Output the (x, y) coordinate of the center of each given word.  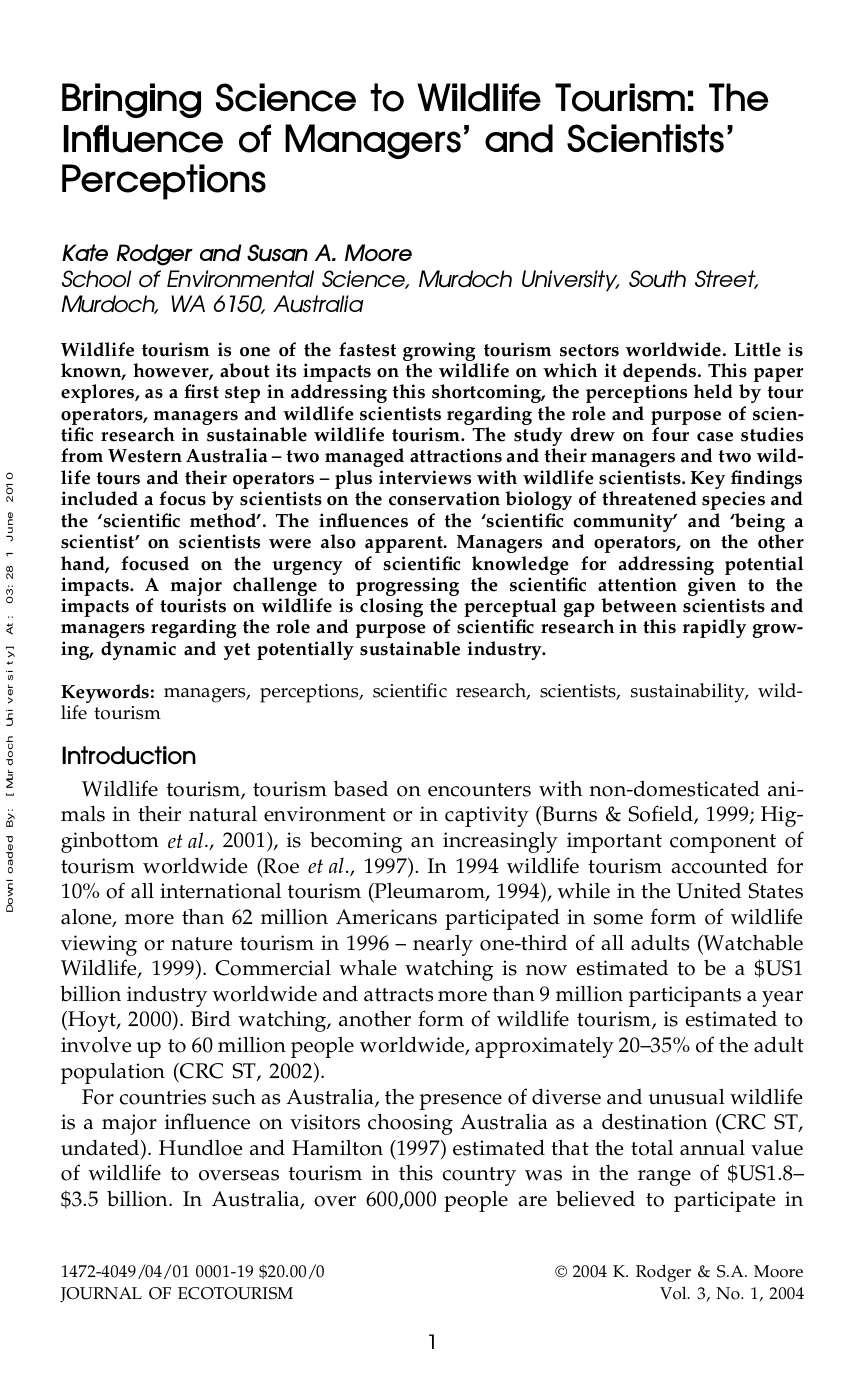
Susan (277, 253)
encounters (479, 790)
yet (236, 651)
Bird (211, 1019)
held (713, 391)
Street (726, 279)
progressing (407, 588)
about (245, 370)
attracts (398, 995)
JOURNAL (101, 1294)
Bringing (131, 100)
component (723, 843)
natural (223, 814)
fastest (367, 349)
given (713, 588)
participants (685, 996)
